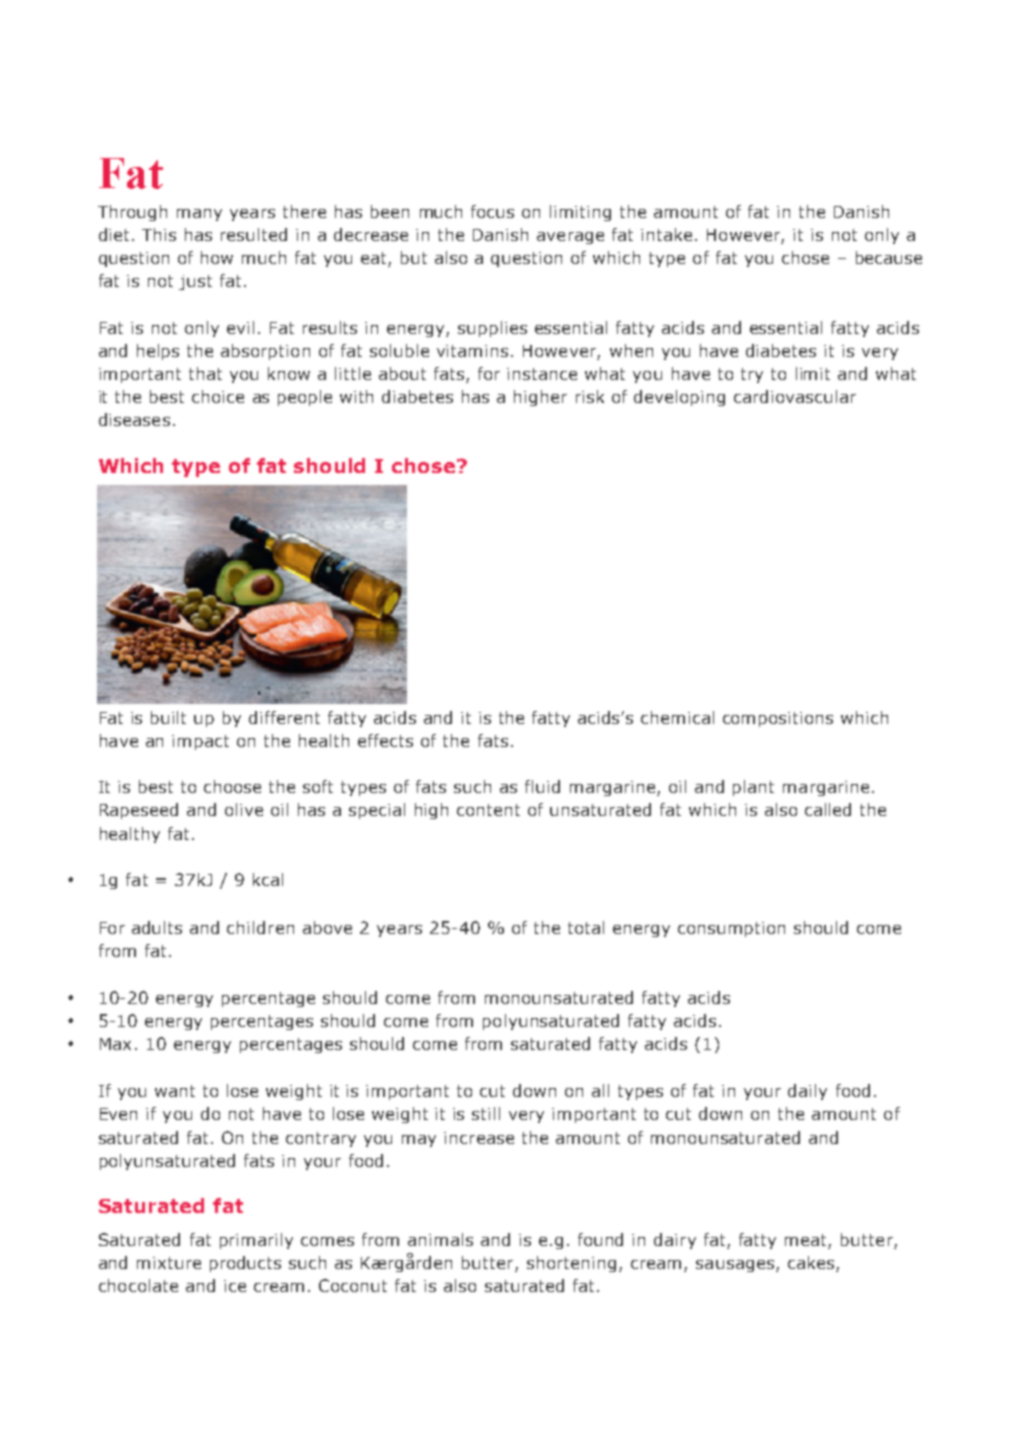 Image resolution: width=1020 pixels, height=1443 pixels. I want to click on compositions, so click(778, 719).
